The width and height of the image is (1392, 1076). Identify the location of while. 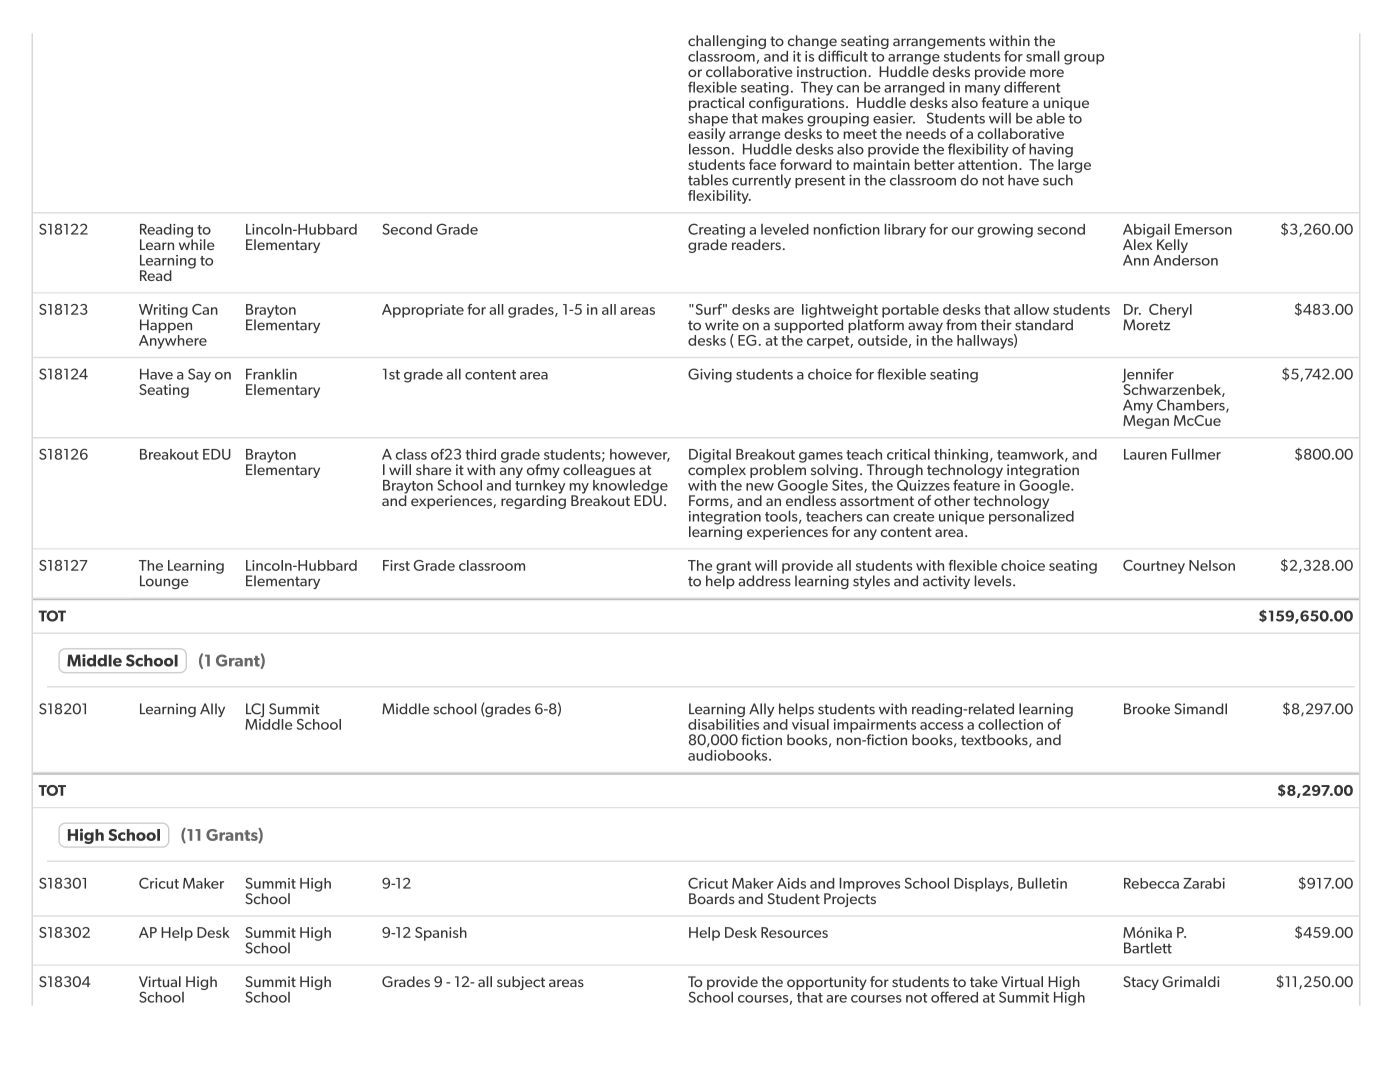
(197, 243).
